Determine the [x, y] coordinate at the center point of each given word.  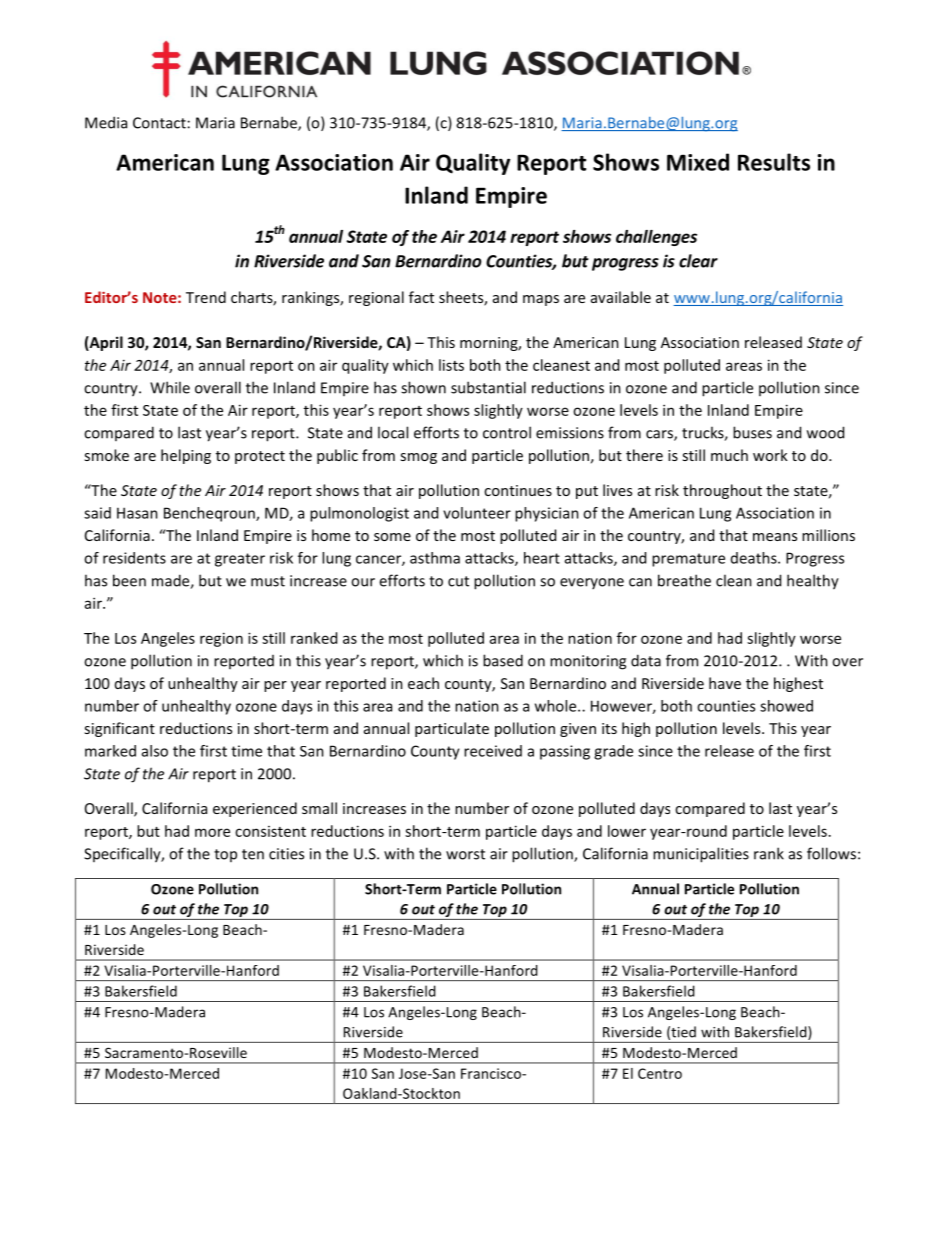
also [155, 751]
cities [286, 854]
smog [418, 458]
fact [421, 297]
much [729, 455]
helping [186, 456]
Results [774, 162]
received [493, 751]
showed [786, 706]
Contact [159, 123]
